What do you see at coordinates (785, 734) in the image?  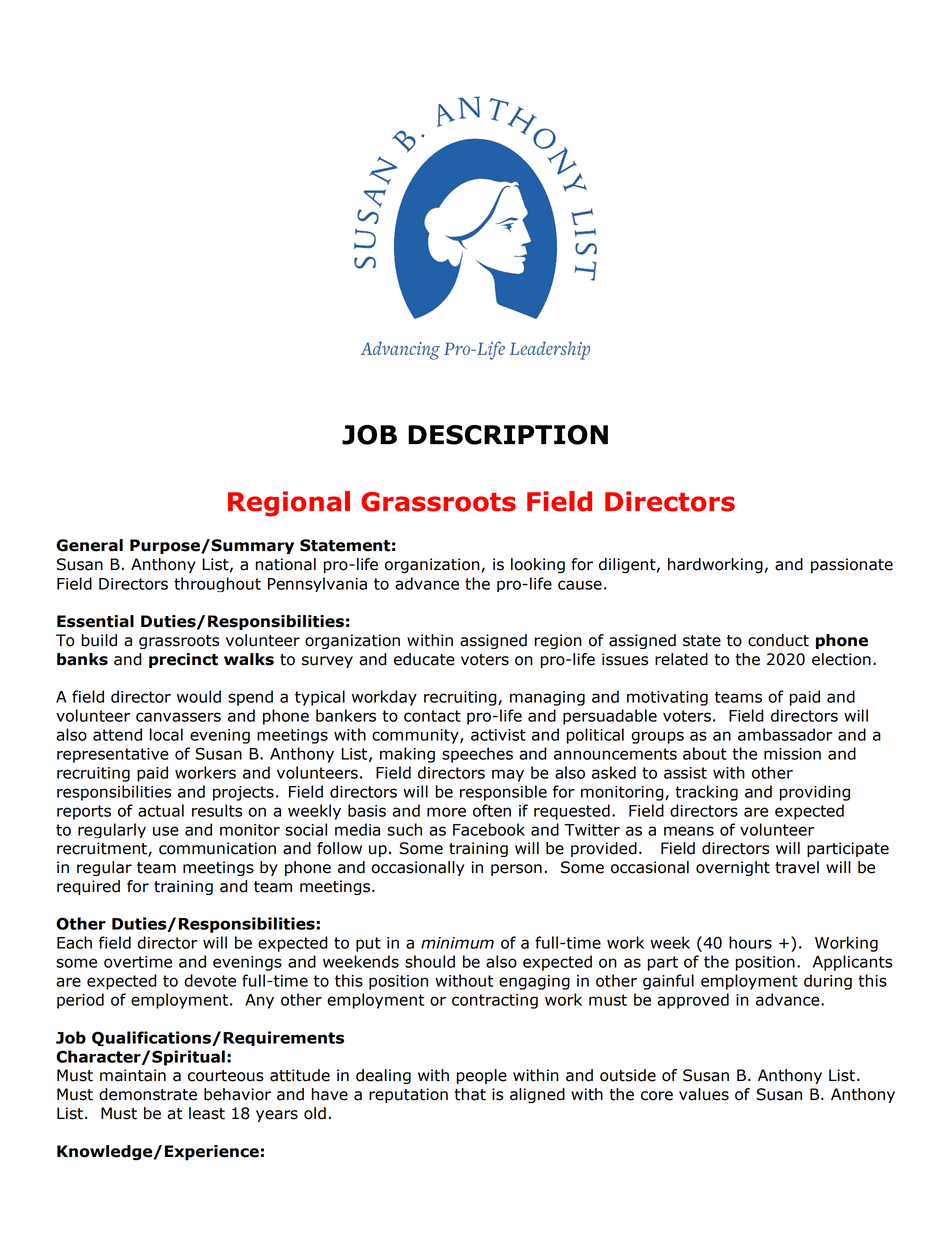 I see `ambassador` at bounding box center [785, 734].
